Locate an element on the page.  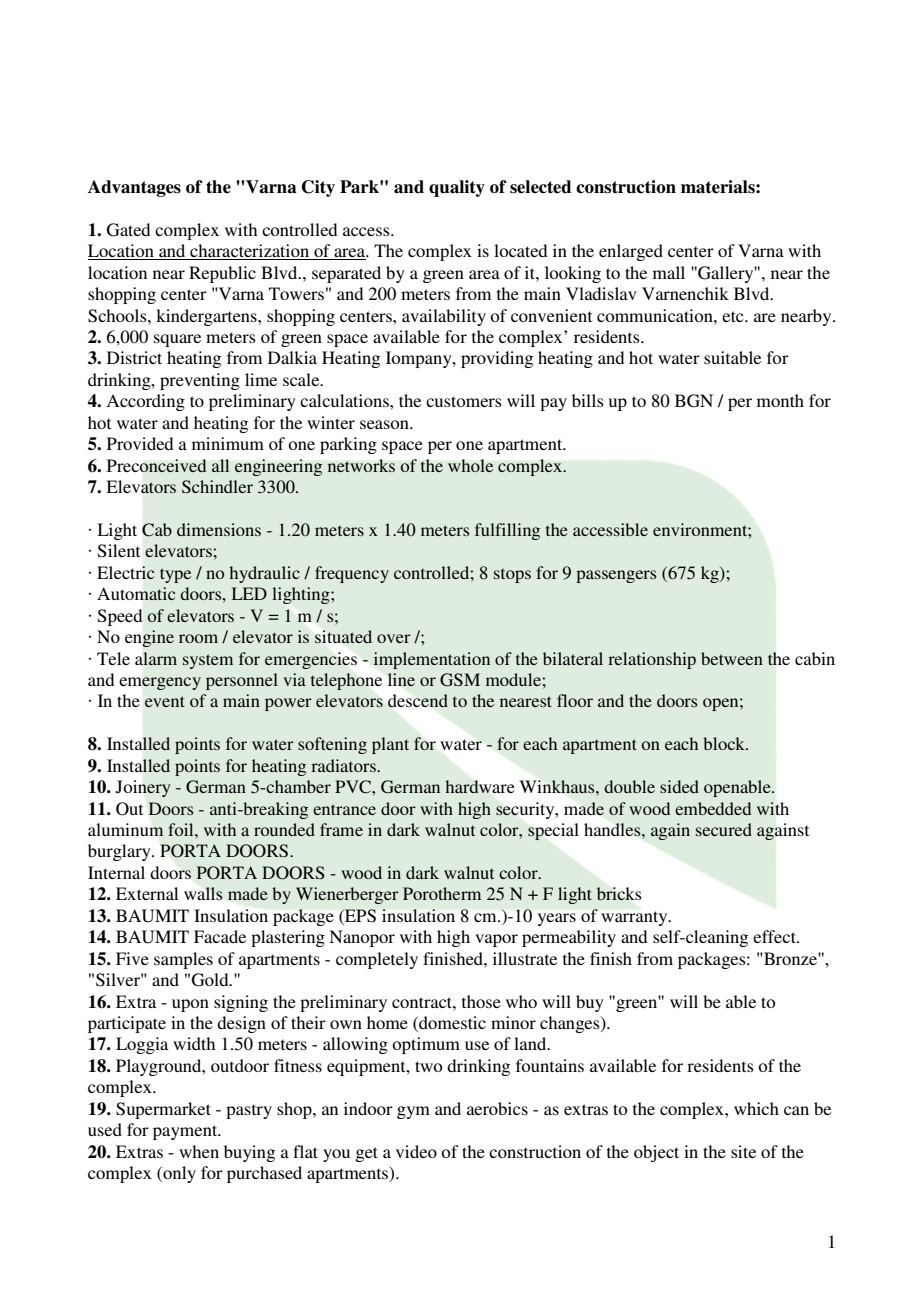
Gated is located at coordinates (128, 230).
